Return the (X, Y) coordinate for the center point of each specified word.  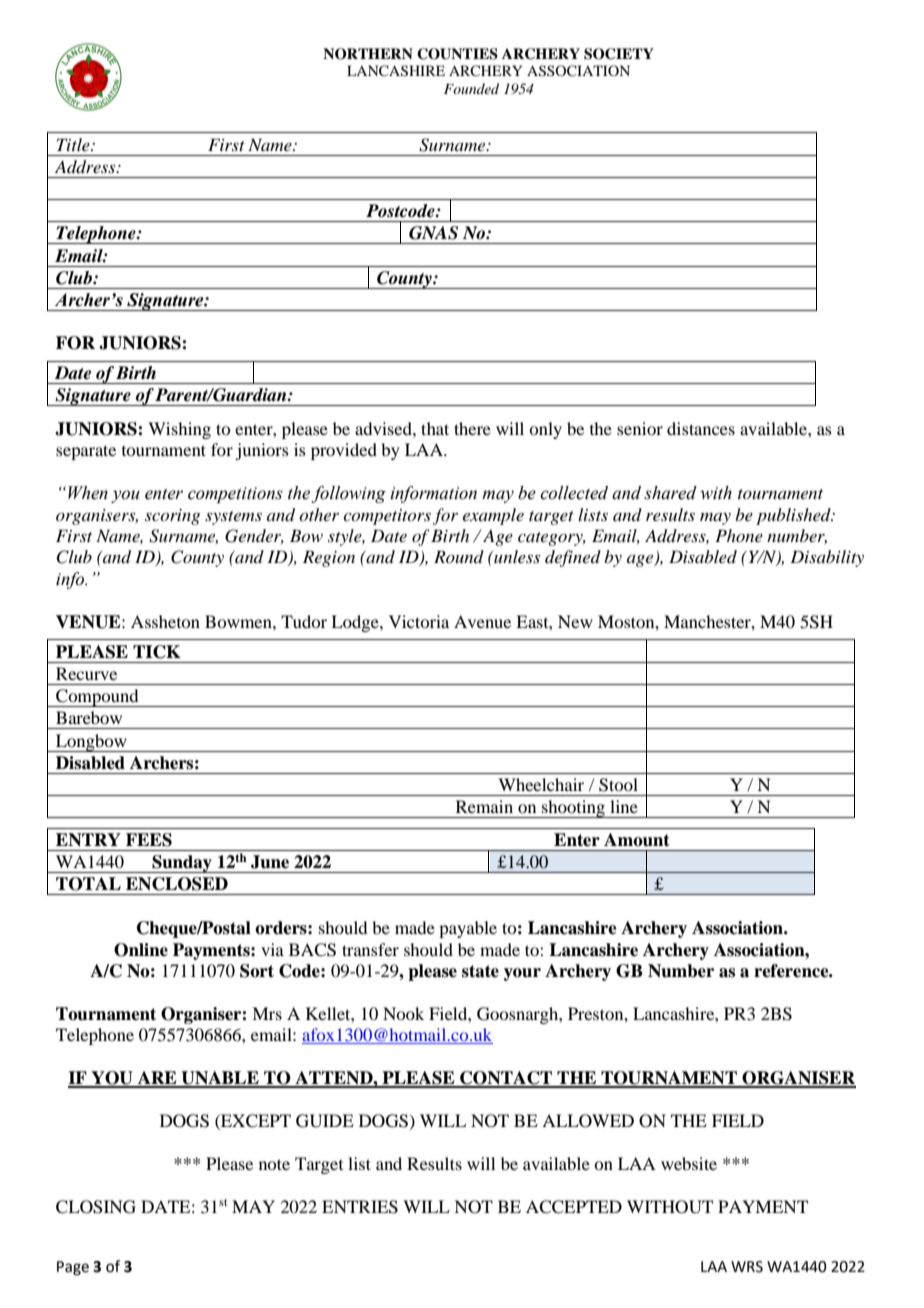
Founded (471, 88)
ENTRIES (360, 1207)
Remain (484, 806)
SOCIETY (619, 54)
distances (701, 428)
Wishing (179, 430)
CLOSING (96, 1207)
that (435, 428)
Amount (637, 840)
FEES (149, 840)
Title (74, 144)
